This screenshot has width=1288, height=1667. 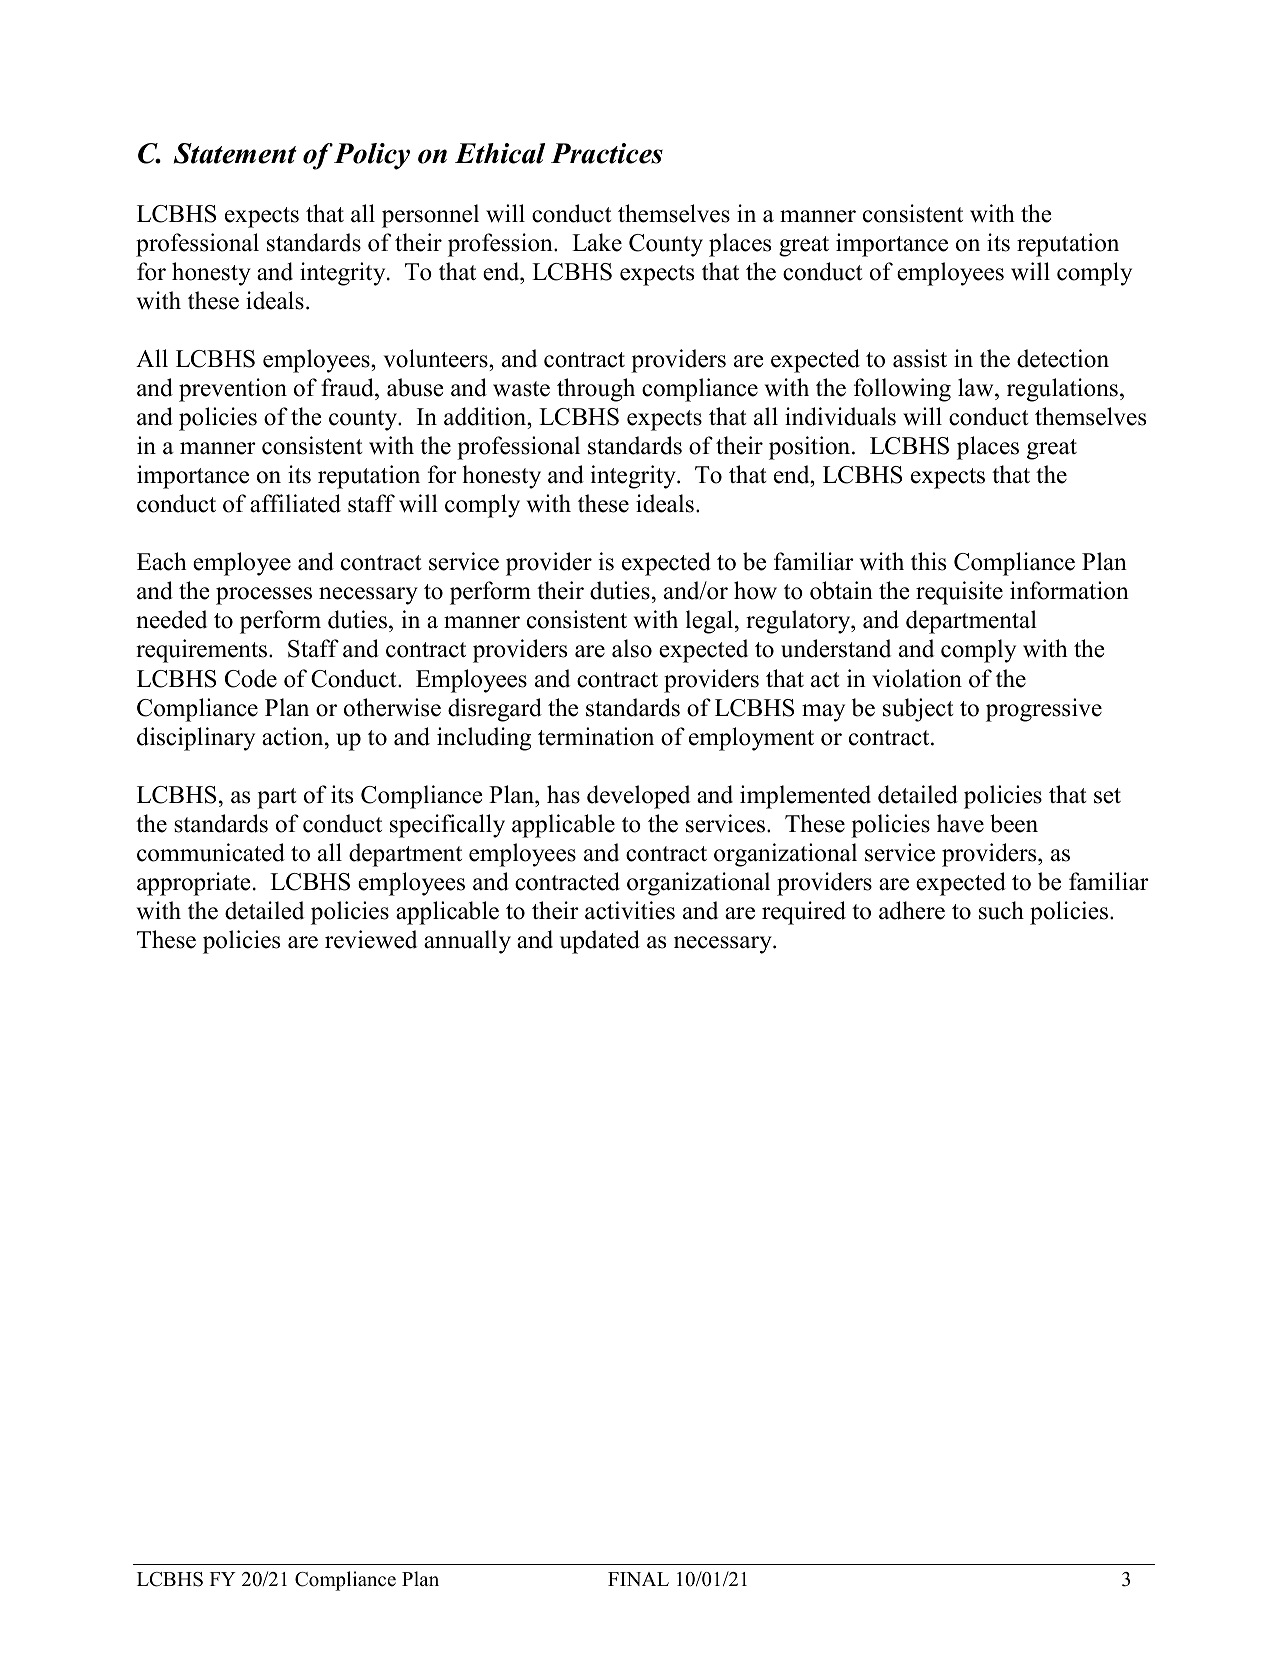 What do you see at coordinates (638, 1579) in the screenshot?
I see `FINAL` at bounding box center [638, 1579].
